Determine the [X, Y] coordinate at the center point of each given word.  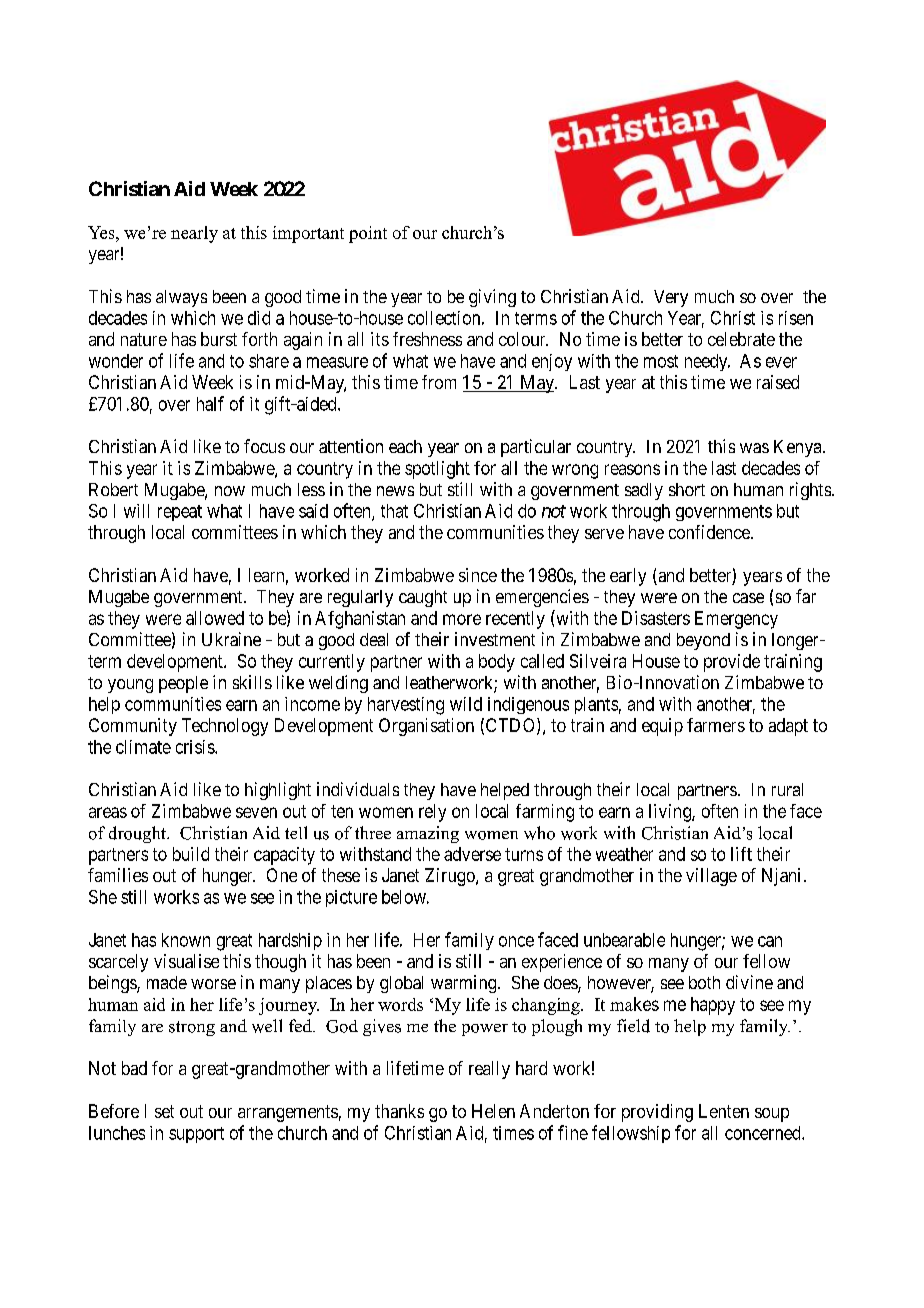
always [181, 298]
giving [492, 298]
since [478, 575]
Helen [493, 1111]
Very [671, 298]
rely [432, 813]
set [164, 1111]
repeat [180, 513]
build [191, 854]
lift [741, 854]
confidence [710, 532]
